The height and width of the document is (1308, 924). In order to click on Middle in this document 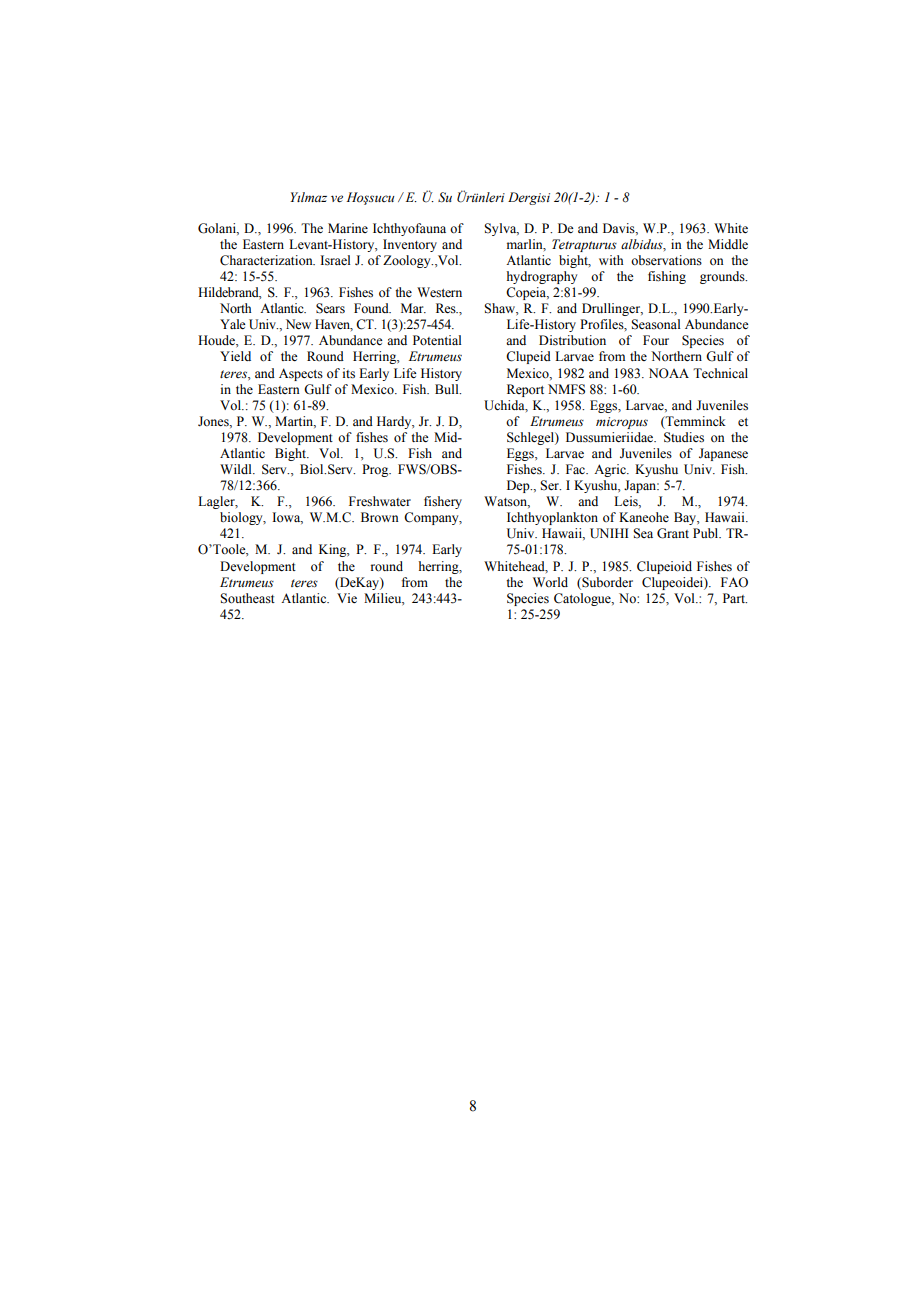, I will do `click(728, 244)`.
